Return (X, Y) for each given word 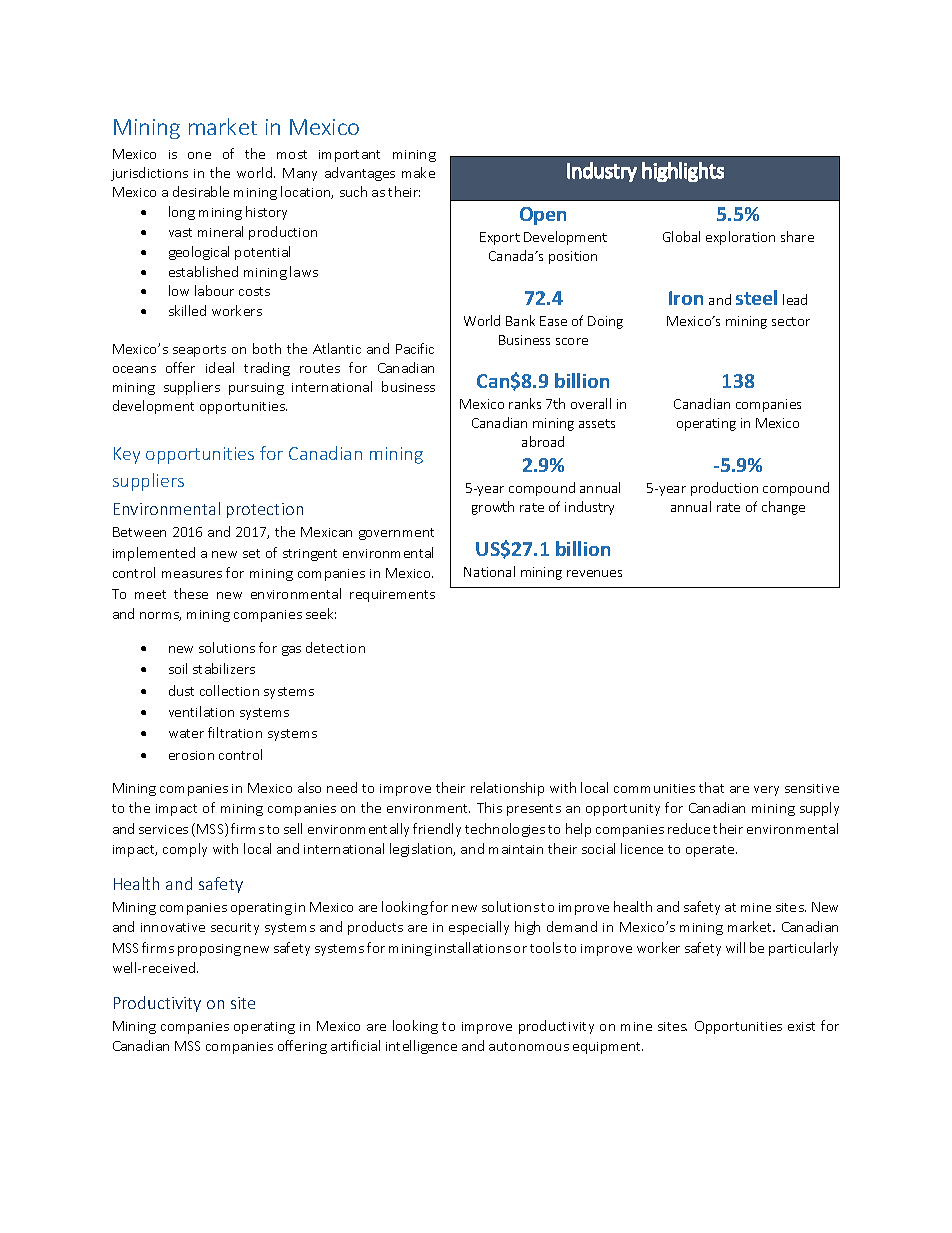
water (186, 733)
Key (127, 455)
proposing (209, 950)
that (711, 787)
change (783, 508)
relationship (507, 789)
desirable (201, 191)
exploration (740, 238)
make (418, 172)
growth (493, 508)
